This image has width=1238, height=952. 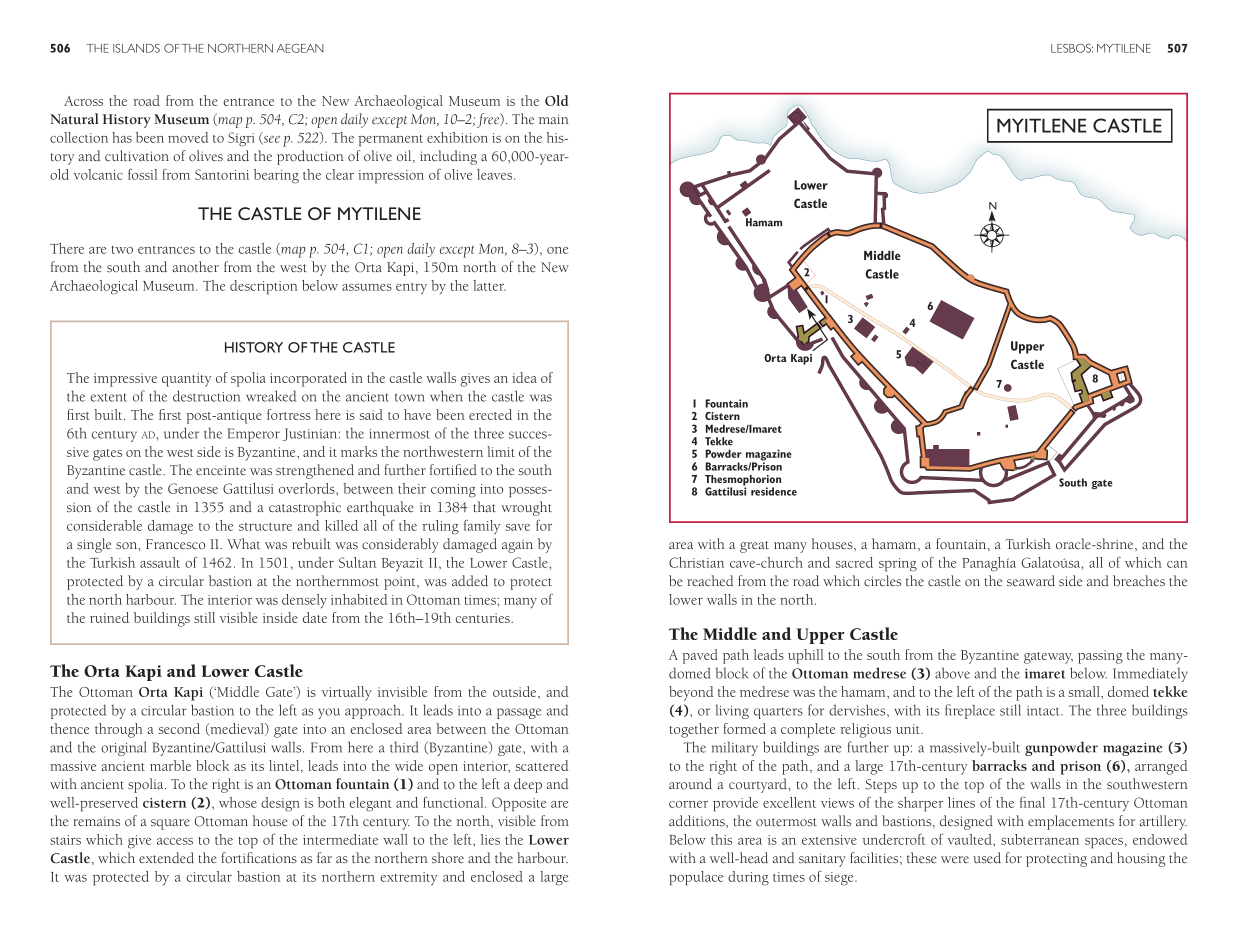 What do you see at coordinates (136, 48) in the image?
I see `ISLANDS` at bounding box center [136, 48].
